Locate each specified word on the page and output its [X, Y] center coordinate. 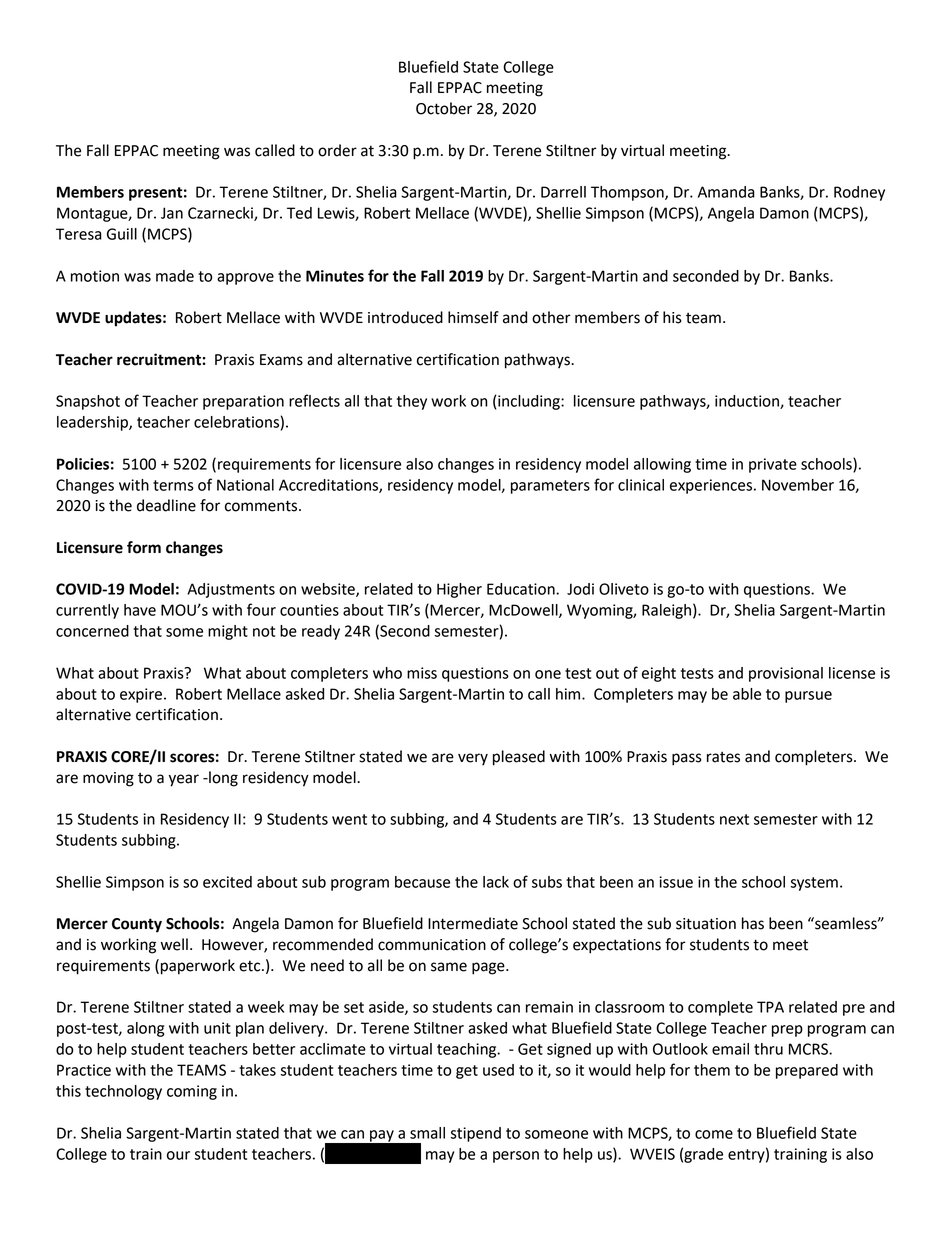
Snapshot [88, 402]
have [140, 610]
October [444, 108]
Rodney [859, 193]
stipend [475, 1134]
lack [496, 882]
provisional [786, 674]
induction [748, 402]
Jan [172, 213]
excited [227, 882]
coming [192, 1092]
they [412, 402]
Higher [459, 590]
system [814, 884]
